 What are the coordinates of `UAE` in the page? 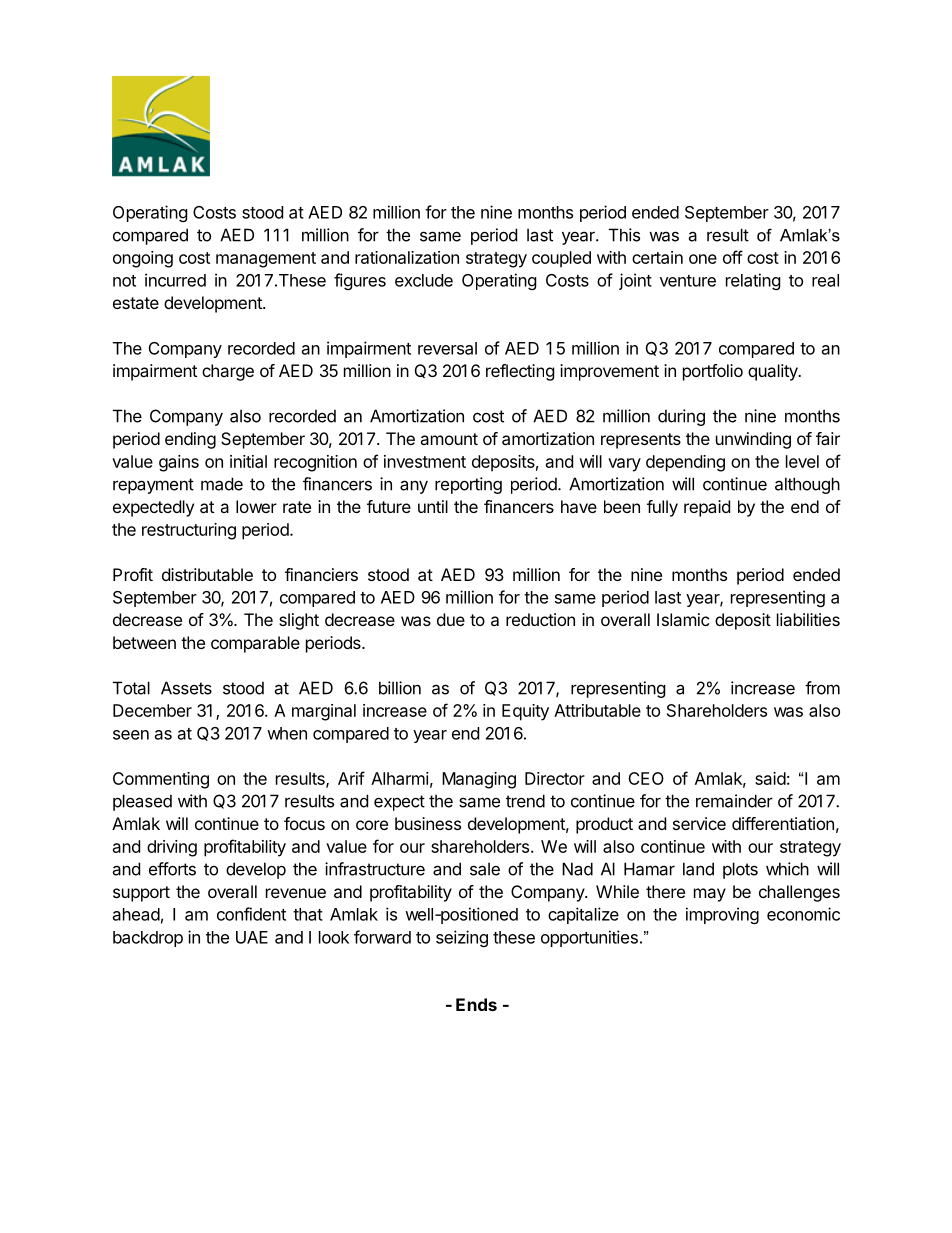 It's located at (252, 937).
